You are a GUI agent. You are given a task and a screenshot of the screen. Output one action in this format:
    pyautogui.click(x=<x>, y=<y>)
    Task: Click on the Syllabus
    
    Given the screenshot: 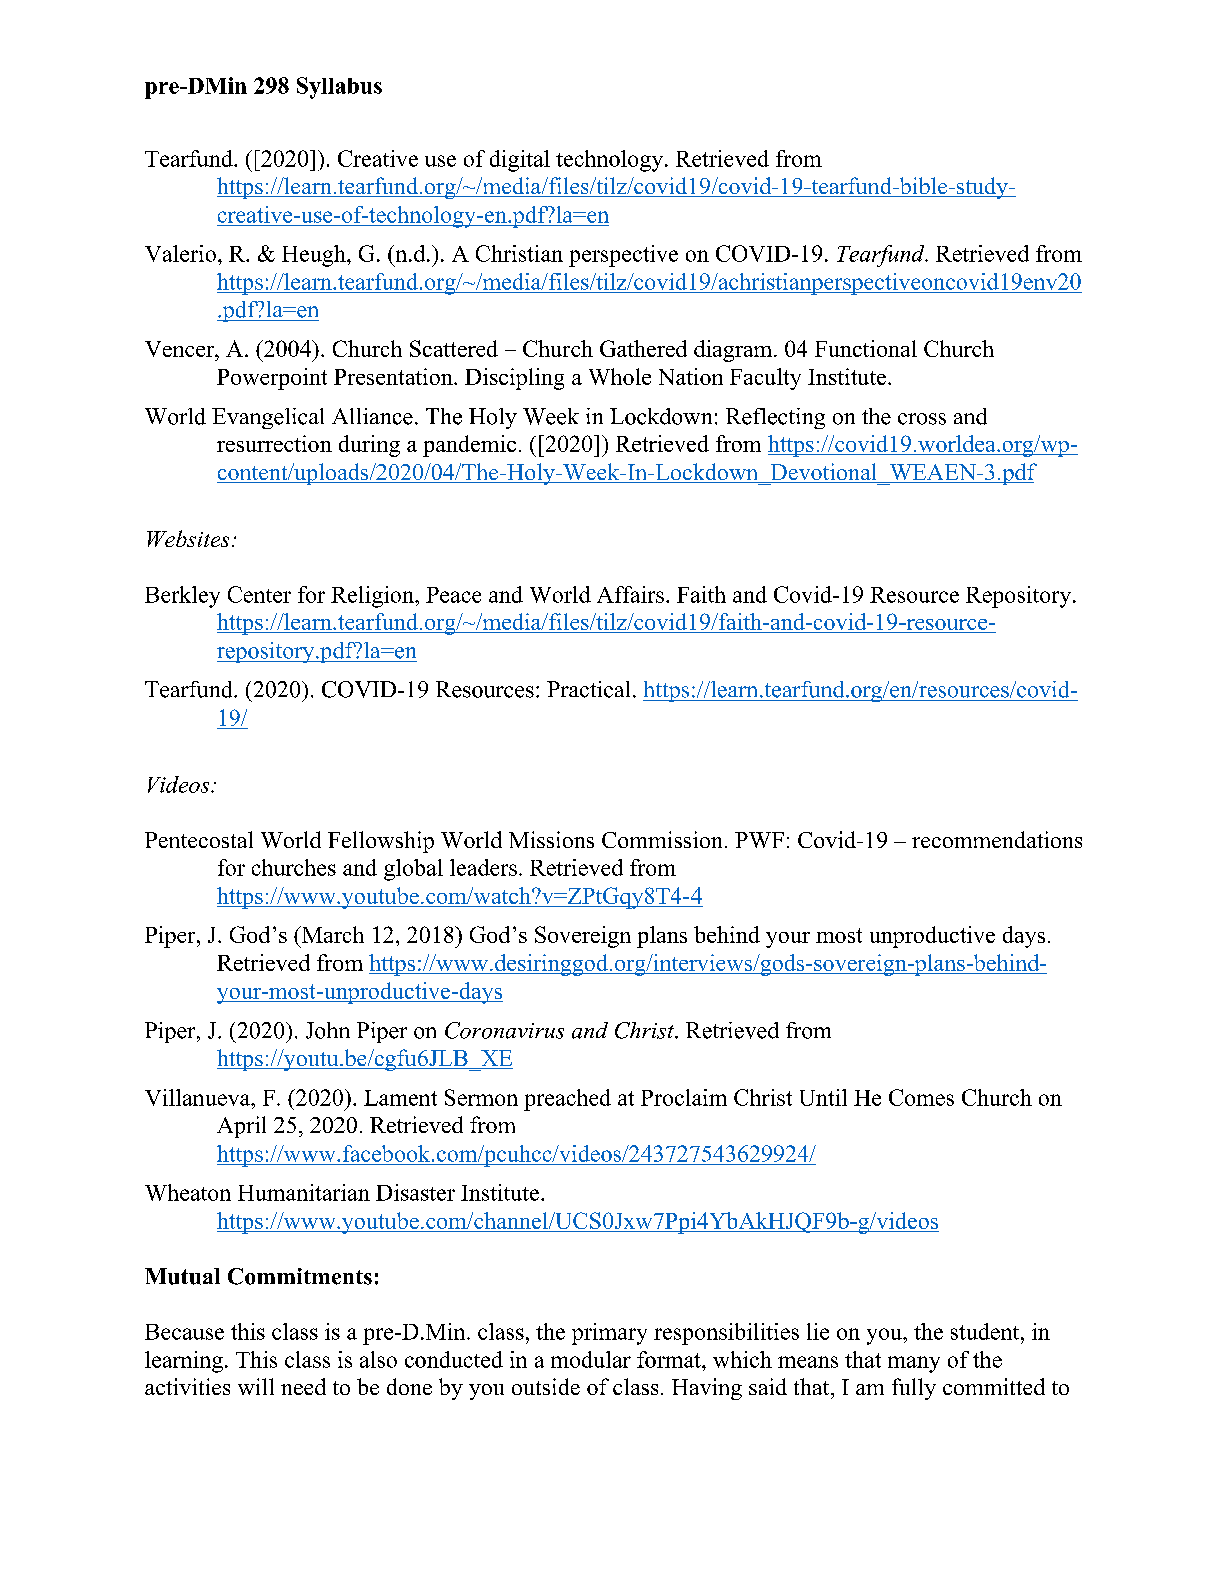 What is the action you would take?
    pyautogui.click(x=339, y=88)
